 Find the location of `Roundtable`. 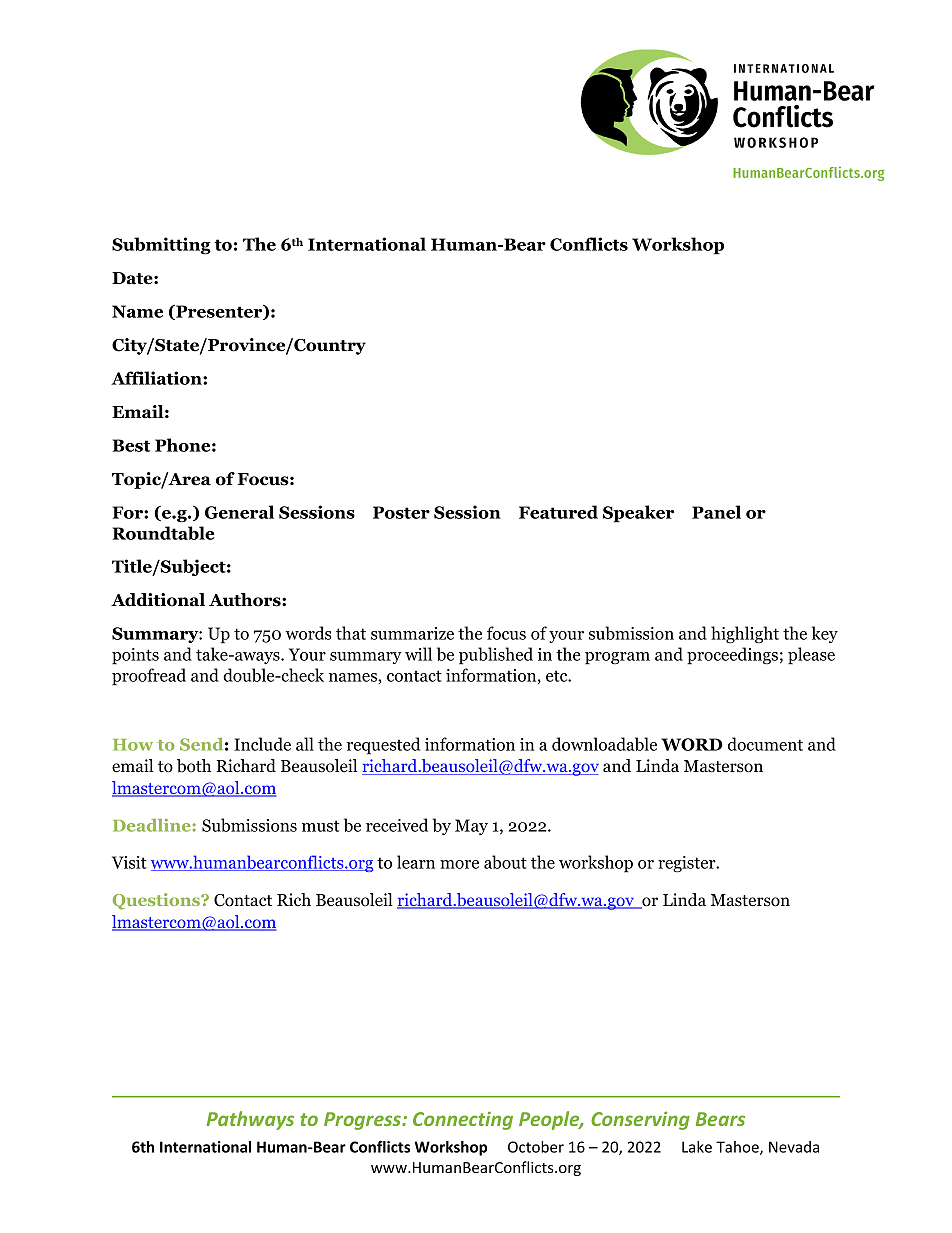

Roundtable is located at coordinates (163, 533).
